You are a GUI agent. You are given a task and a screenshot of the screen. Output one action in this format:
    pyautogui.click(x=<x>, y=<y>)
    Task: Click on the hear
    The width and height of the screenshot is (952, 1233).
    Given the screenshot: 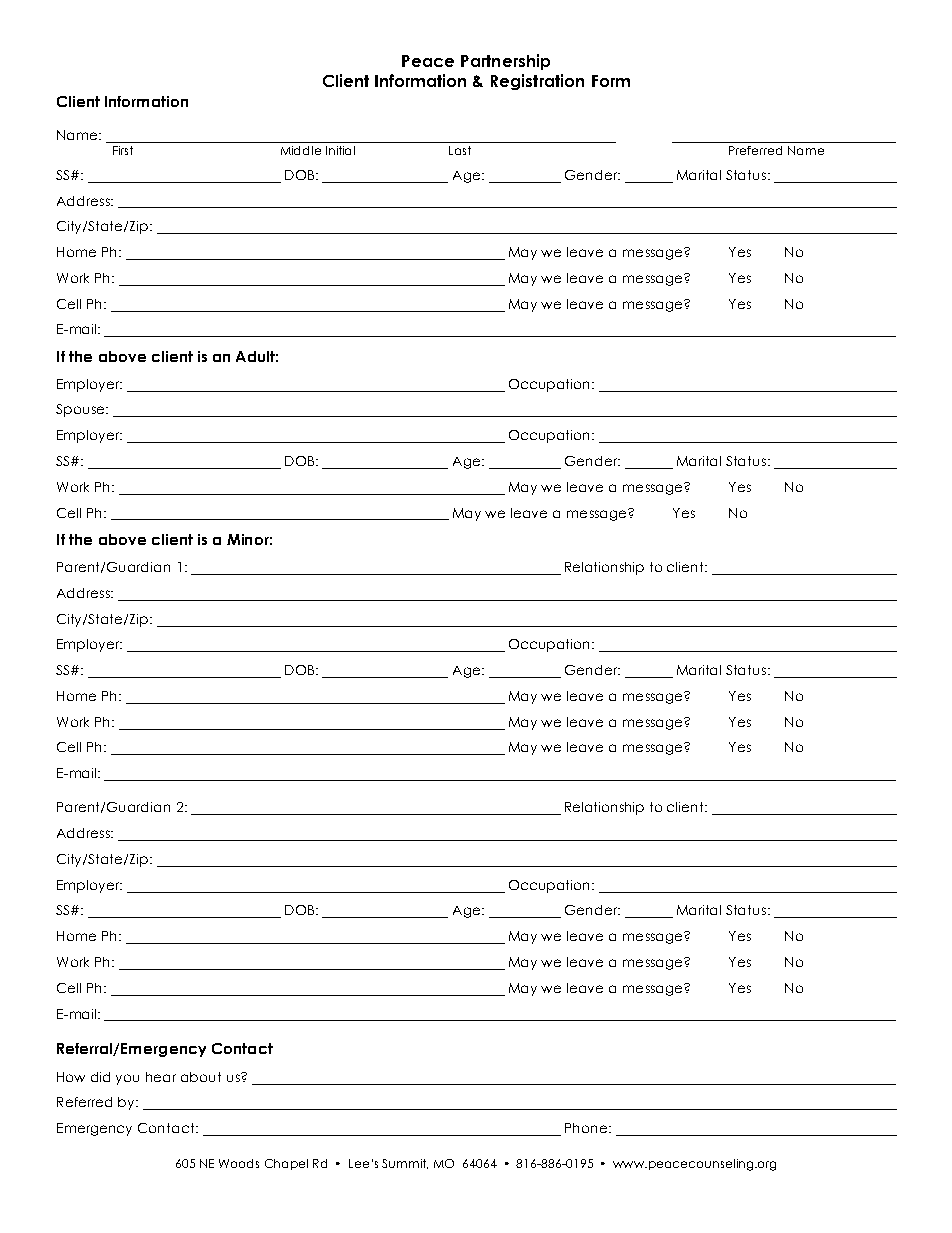 What is the action you would take?
    pyautogui.click(x=161, y=1077)
